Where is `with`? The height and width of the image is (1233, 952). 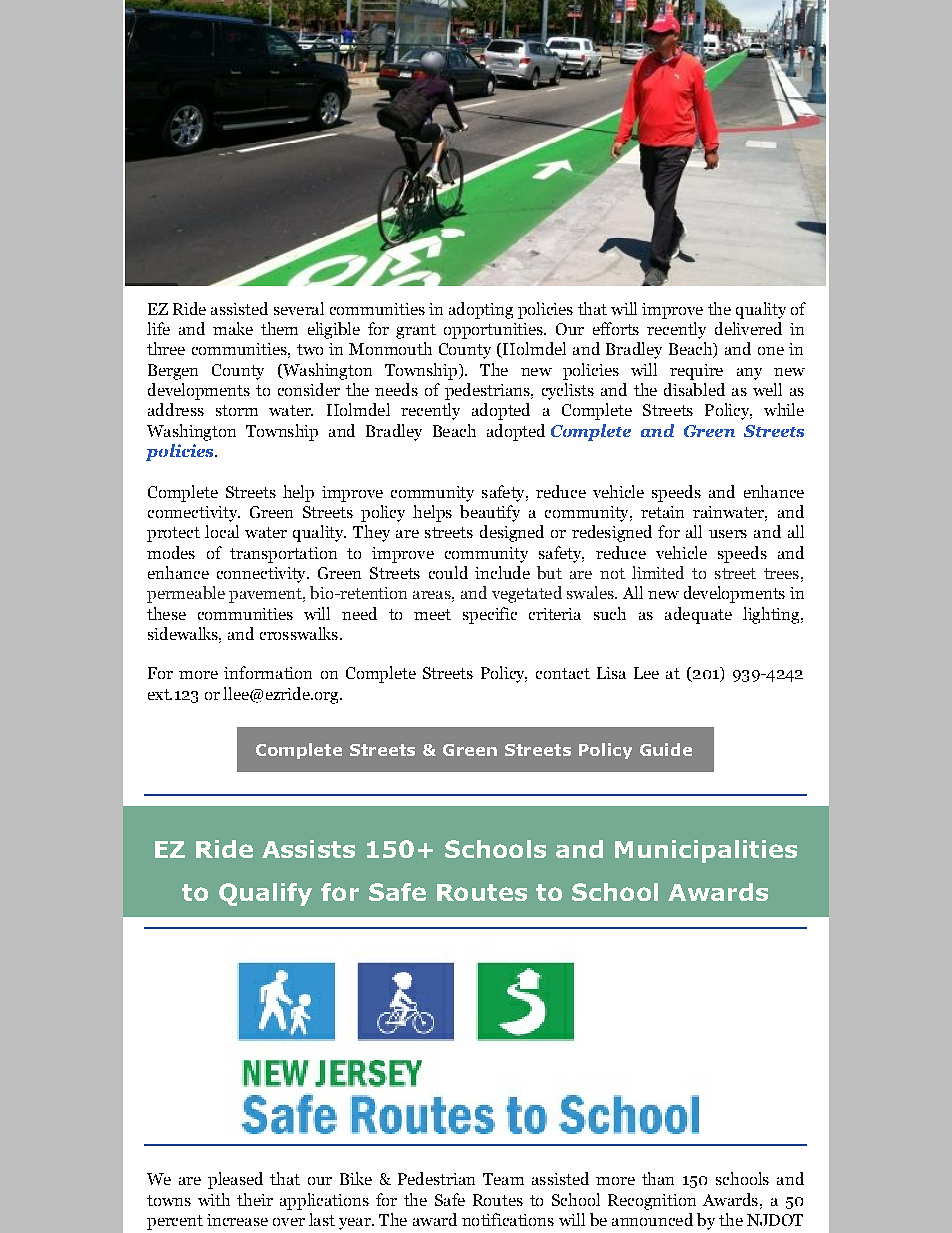 with is located at coordinates (214, 1199).
